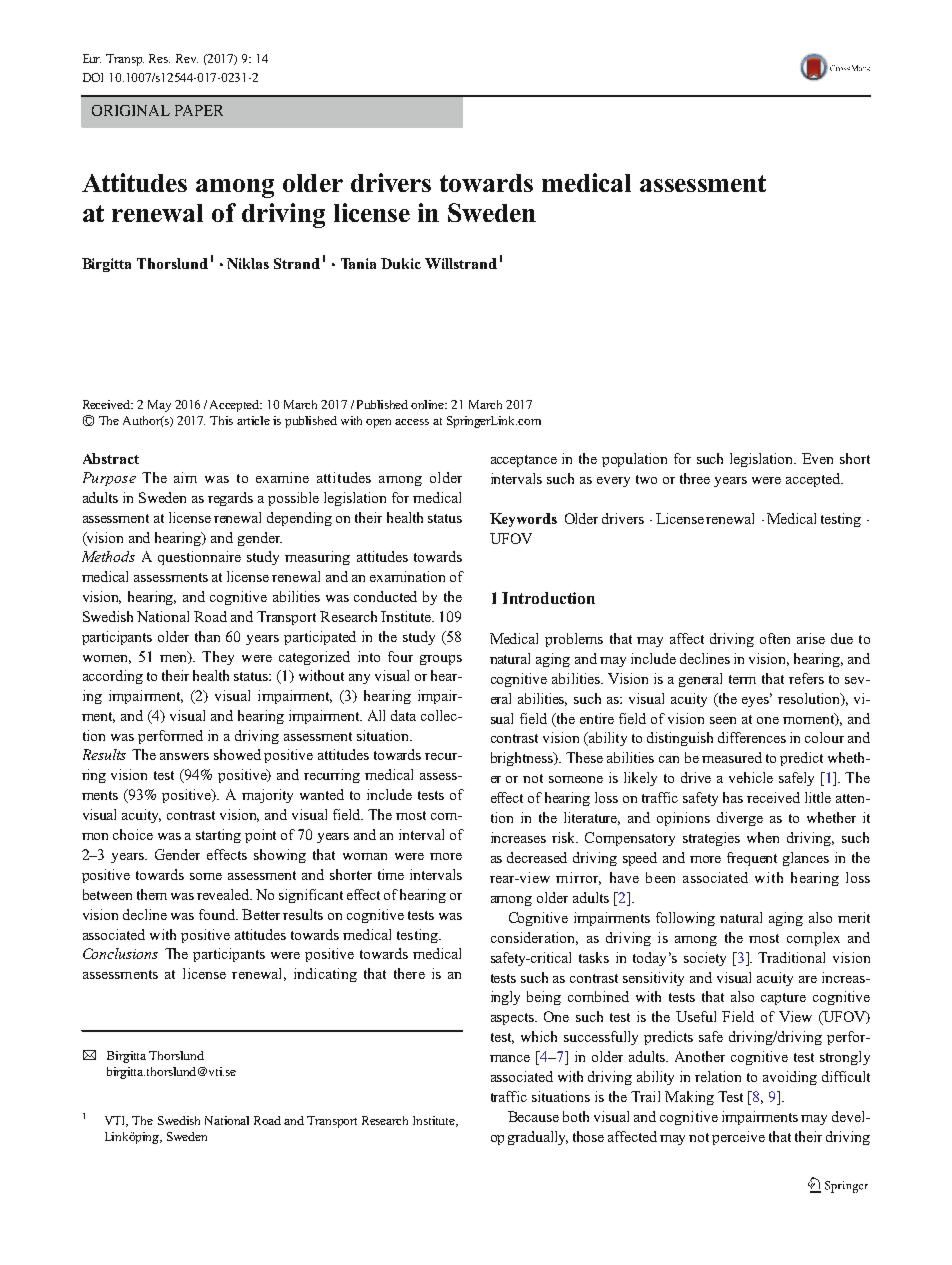  What do you see at coordinates (120, 953) in the page?
I see `Conclusions` at bounding box center [120, 953].
